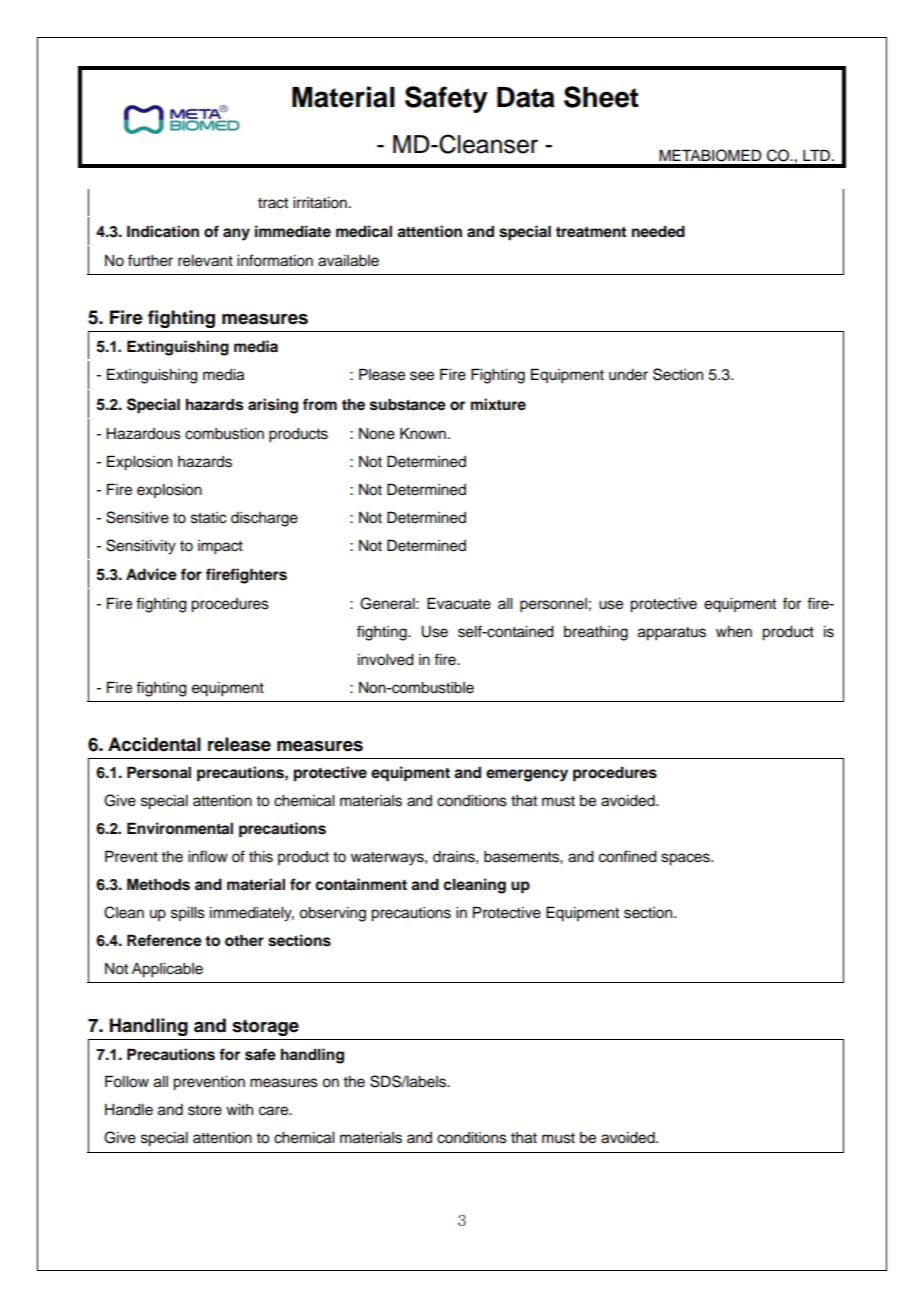 The width and height of the image is (924, 1308). Describe the element at coordinates (273, 203) in the image. I see `tract` at that location.
